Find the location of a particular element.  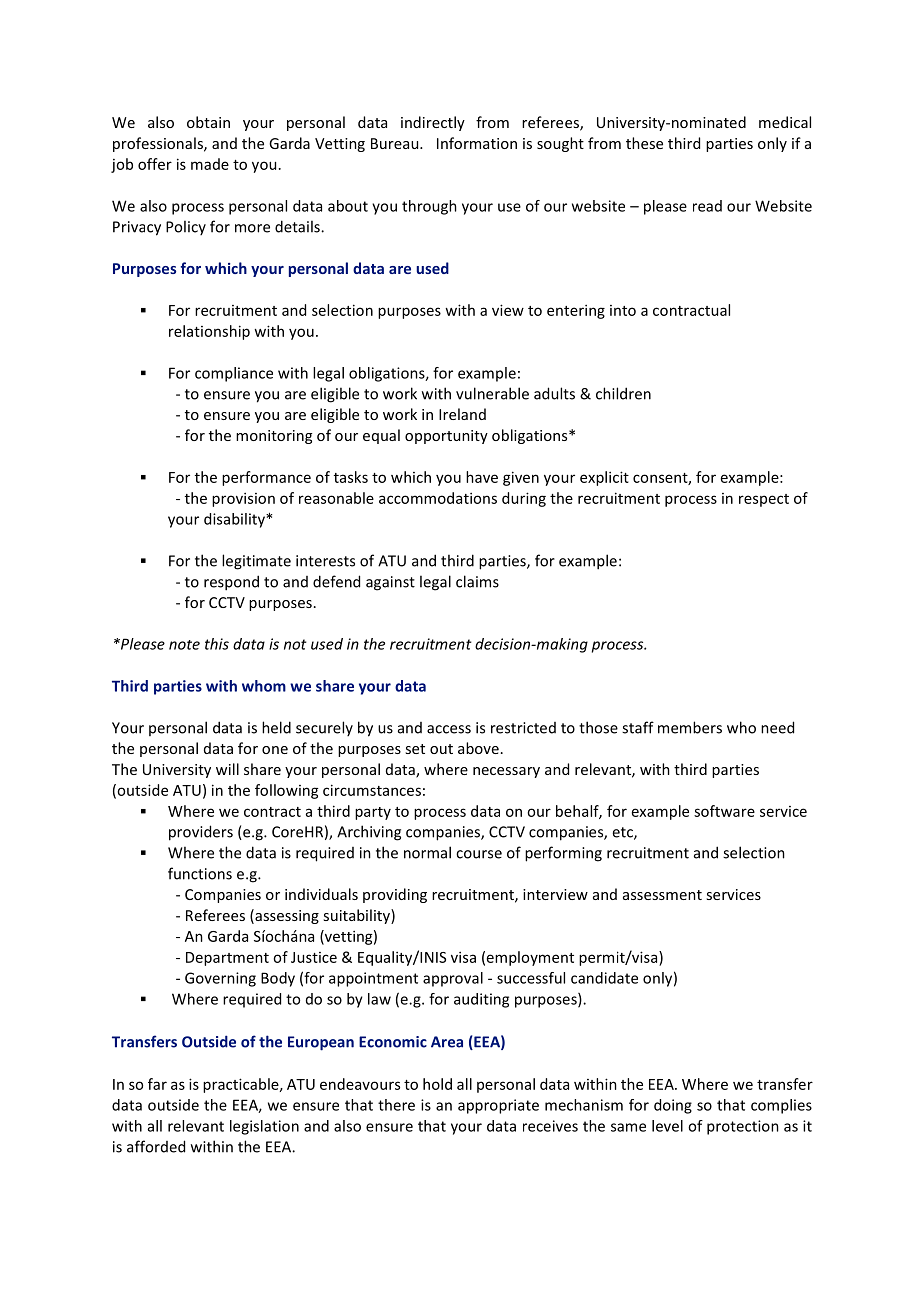

compliance is located at coordinates (234, 374).
